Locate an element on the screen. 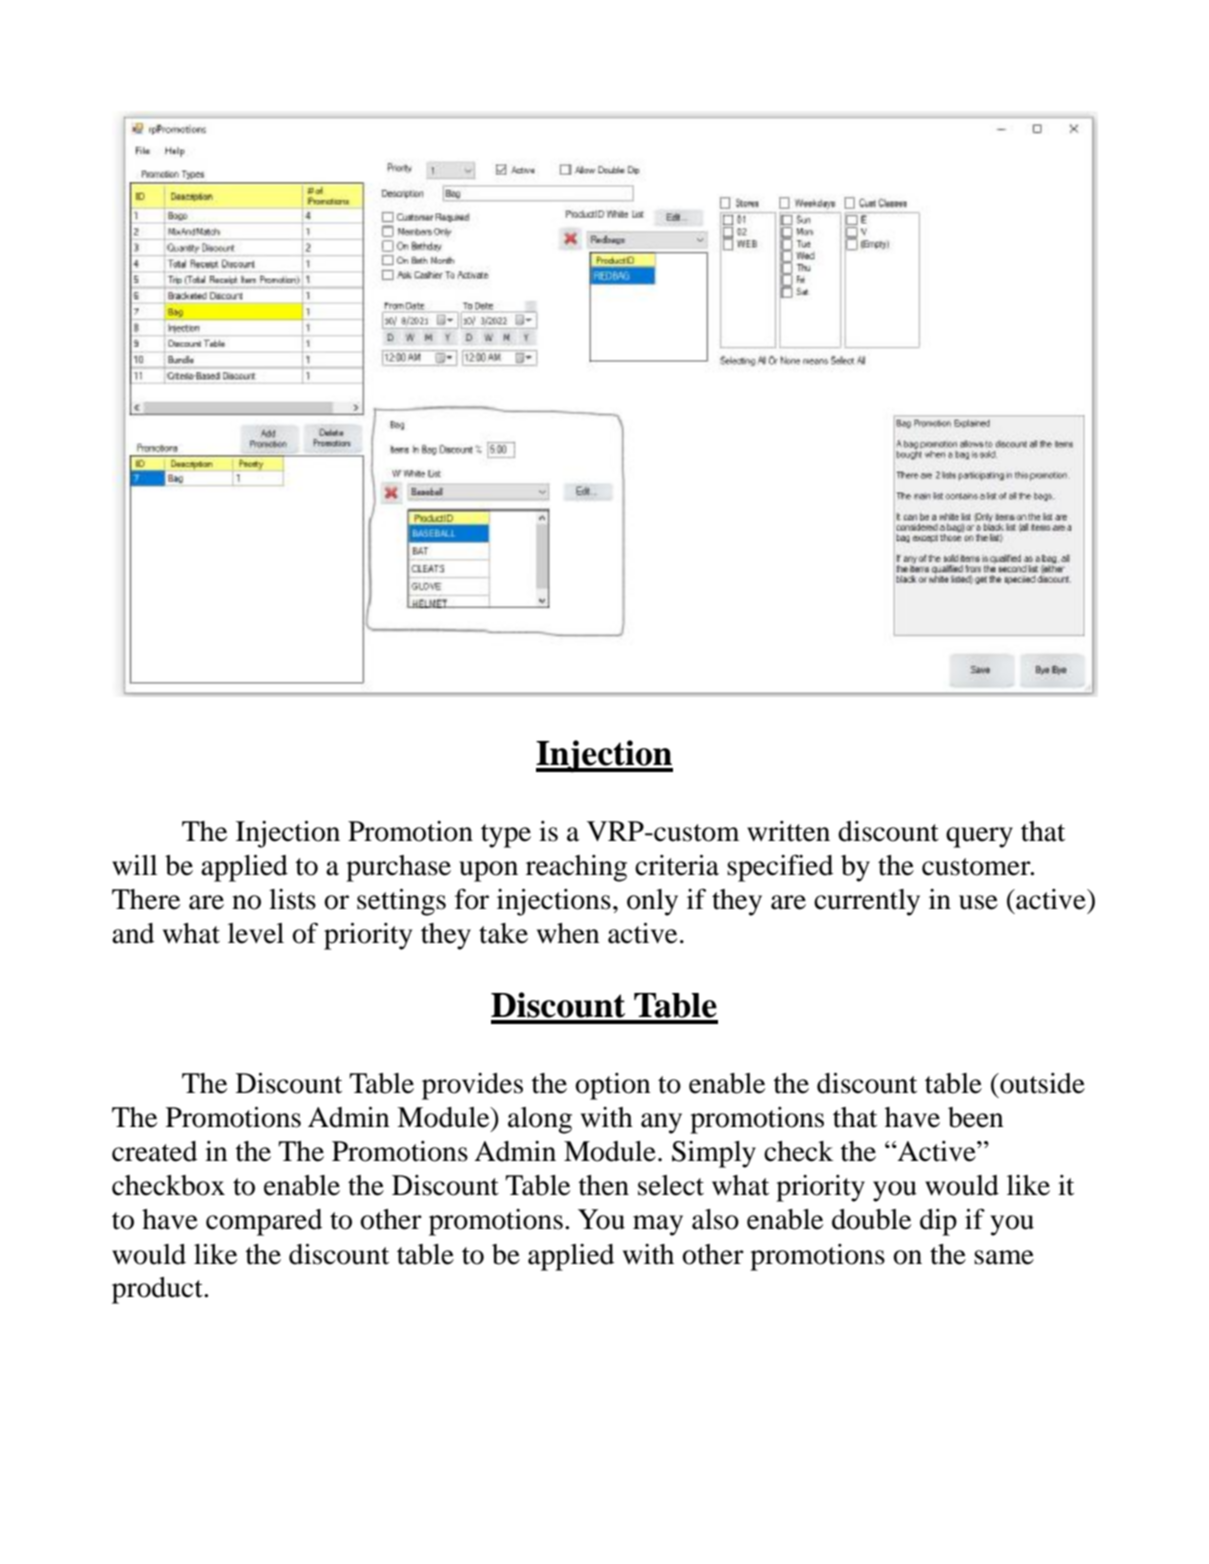  query is located at coordinates (979, 837).
